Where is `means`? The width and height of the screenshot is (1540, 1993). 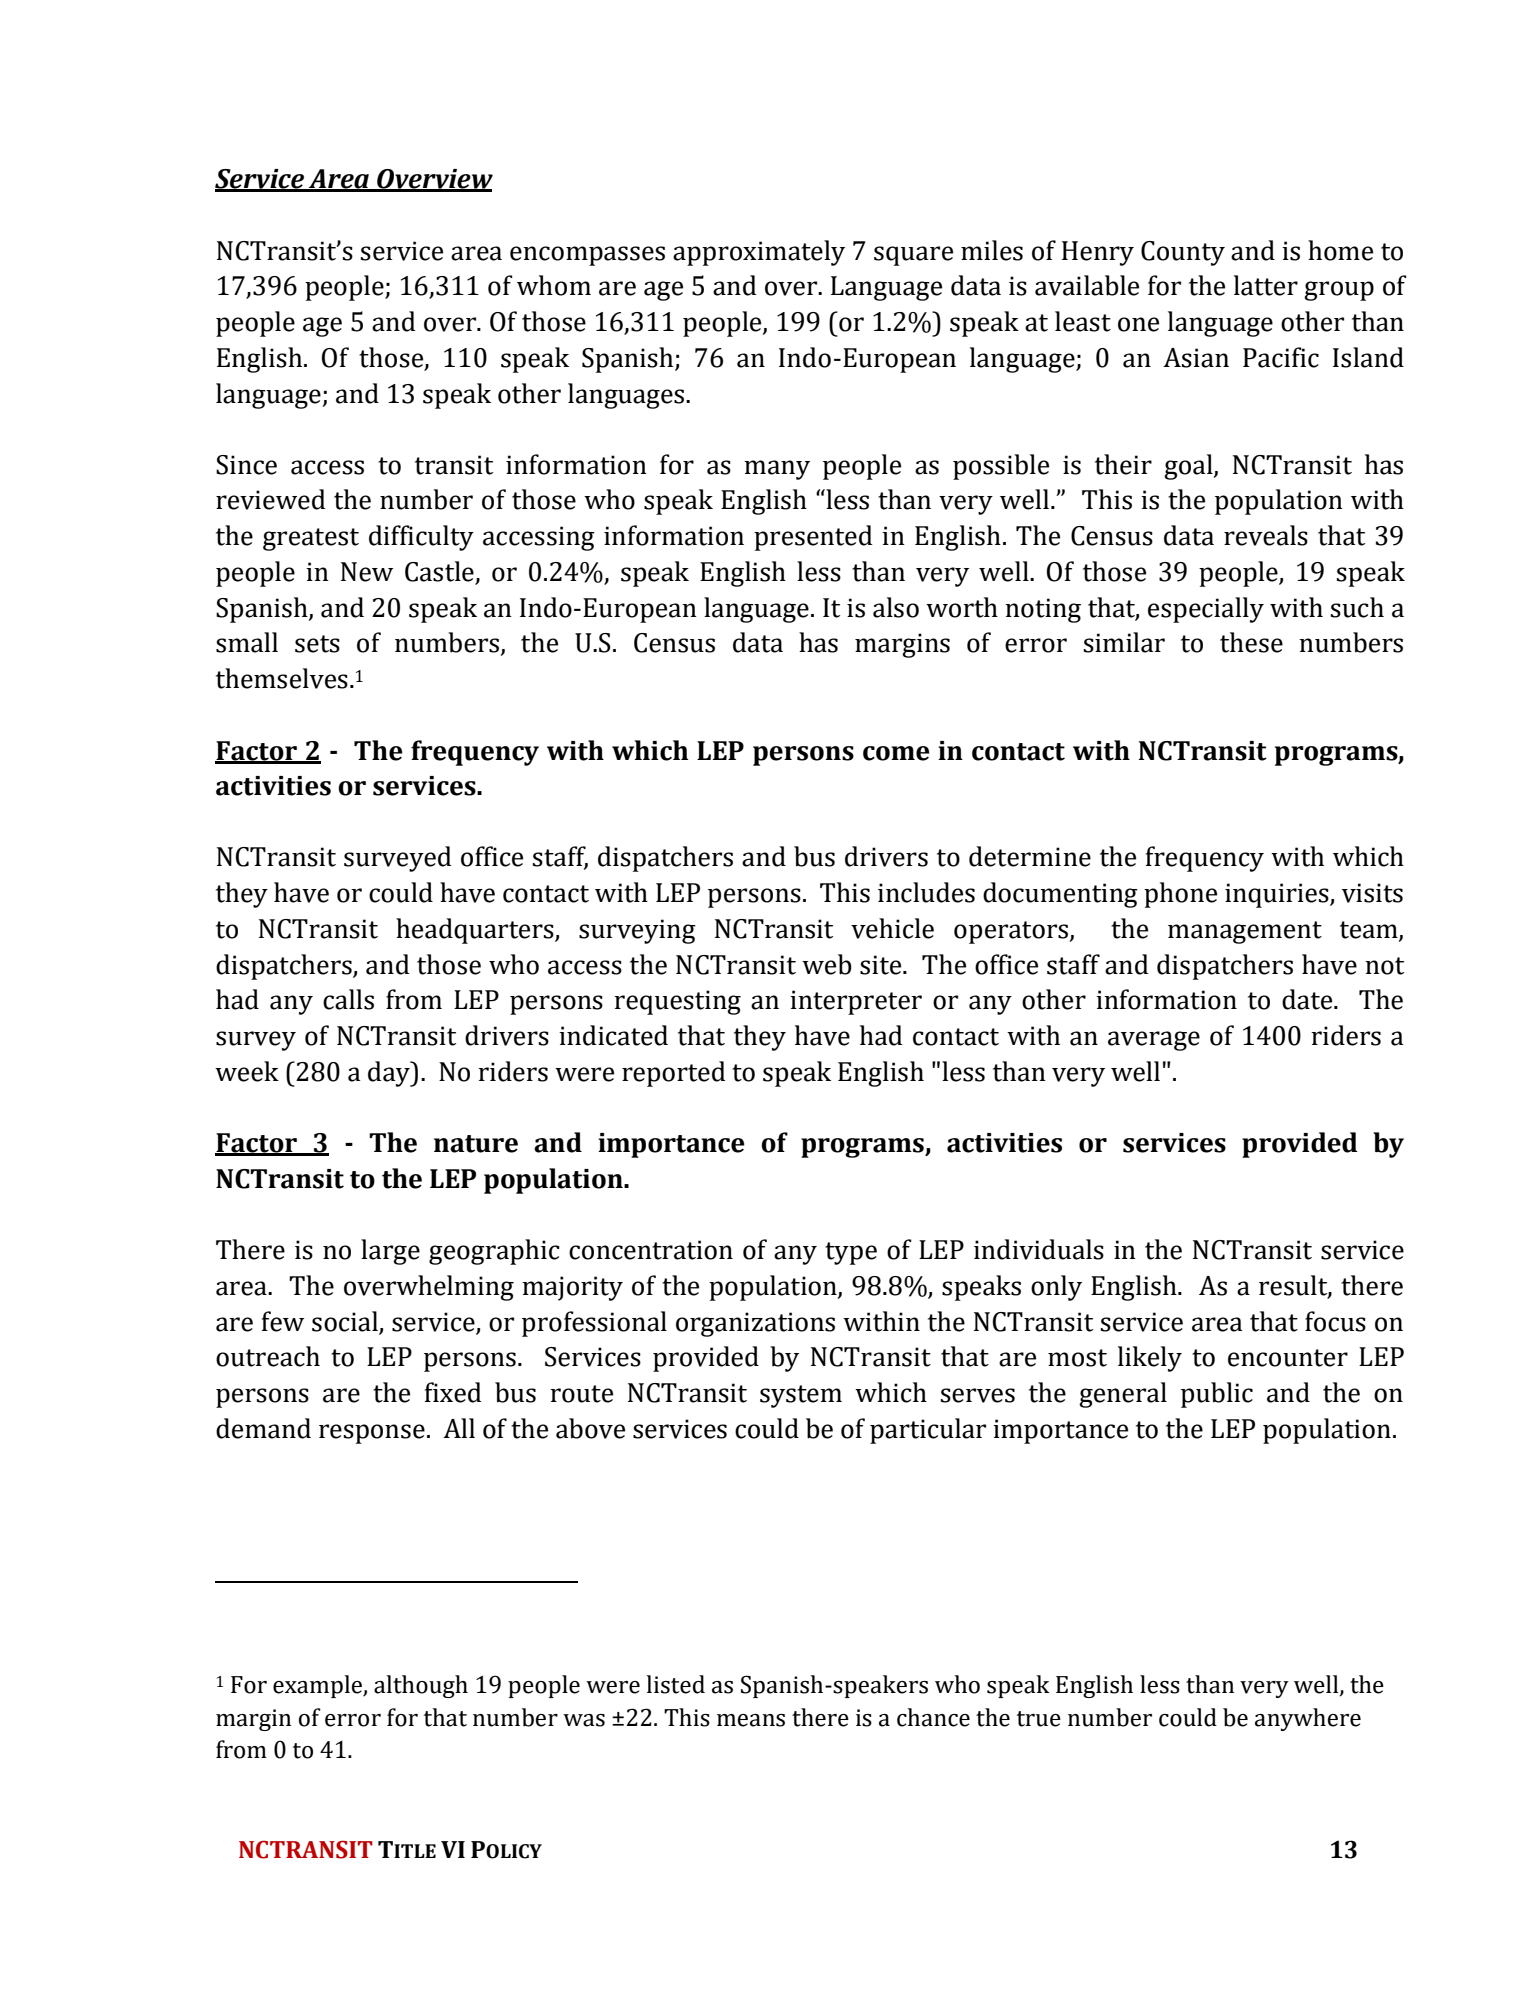 means is located at coordinates (751, 1720).
